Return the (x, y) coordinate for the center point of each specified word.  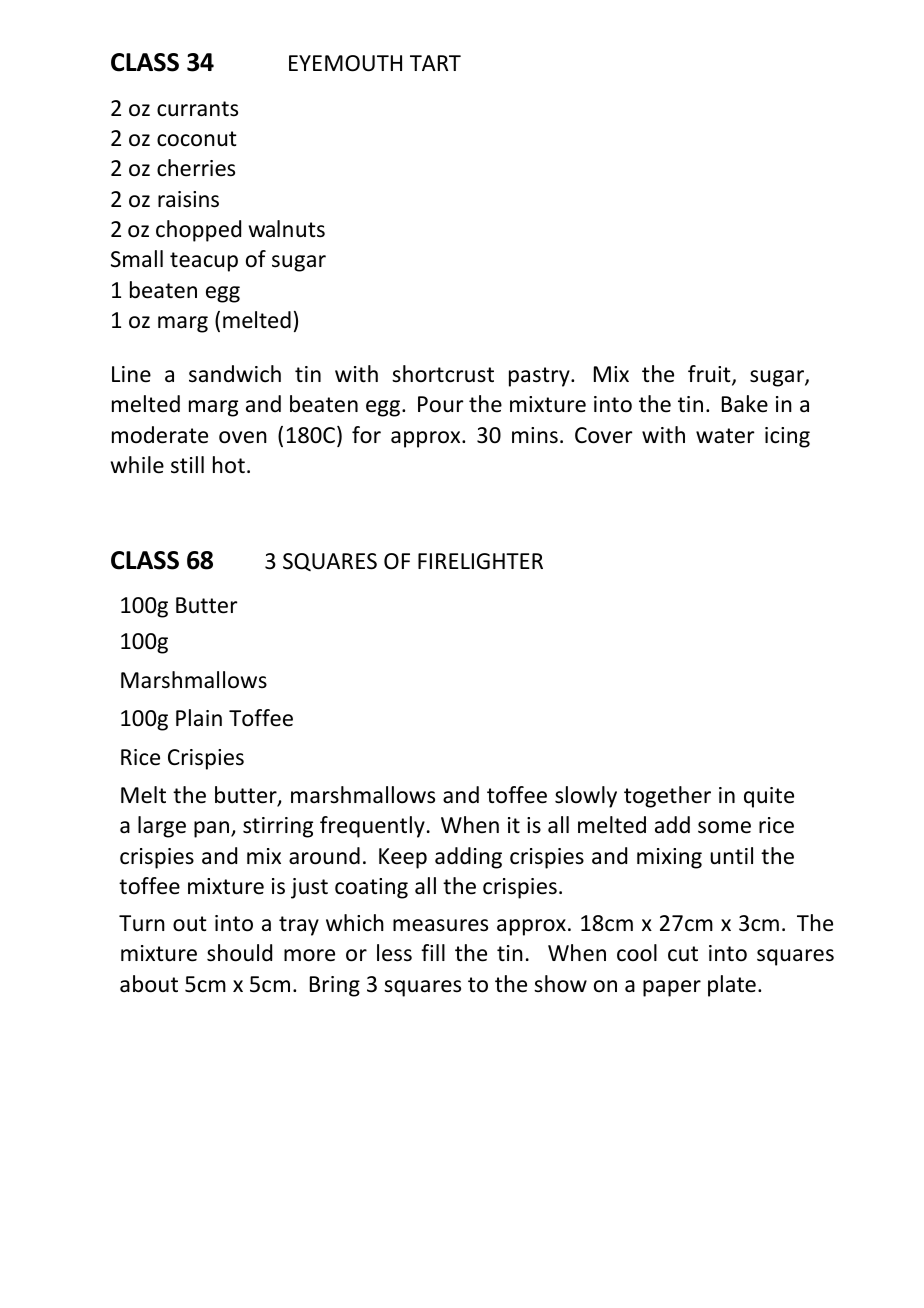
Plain (199, 718)
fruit (710, 375)
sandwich (235, 374)
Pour (441, 404)
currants (197, 109)
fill (433, 952)
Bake (745, 404)
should (239, 953)
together (667, 797)
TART (435, 63)
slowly (586, 797)
